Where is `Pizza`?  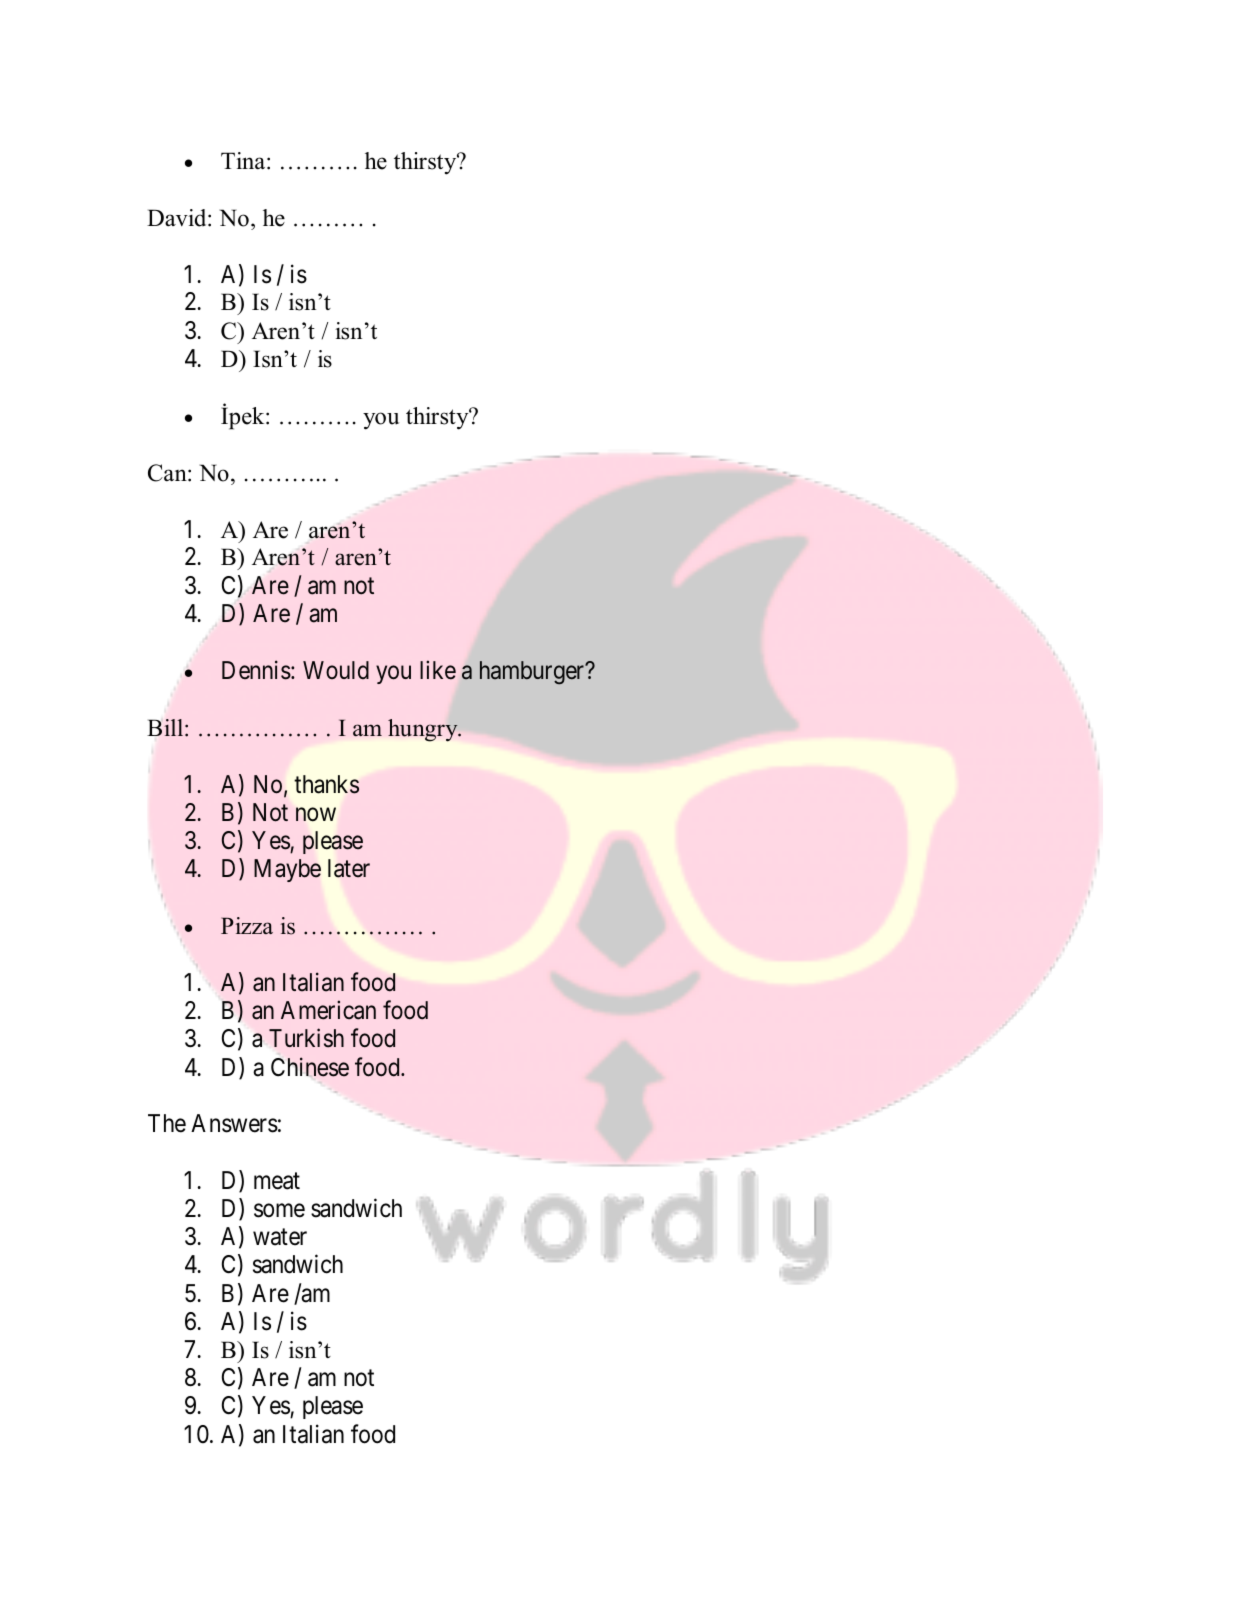
Pizza is located at coordinates (247, 925).
